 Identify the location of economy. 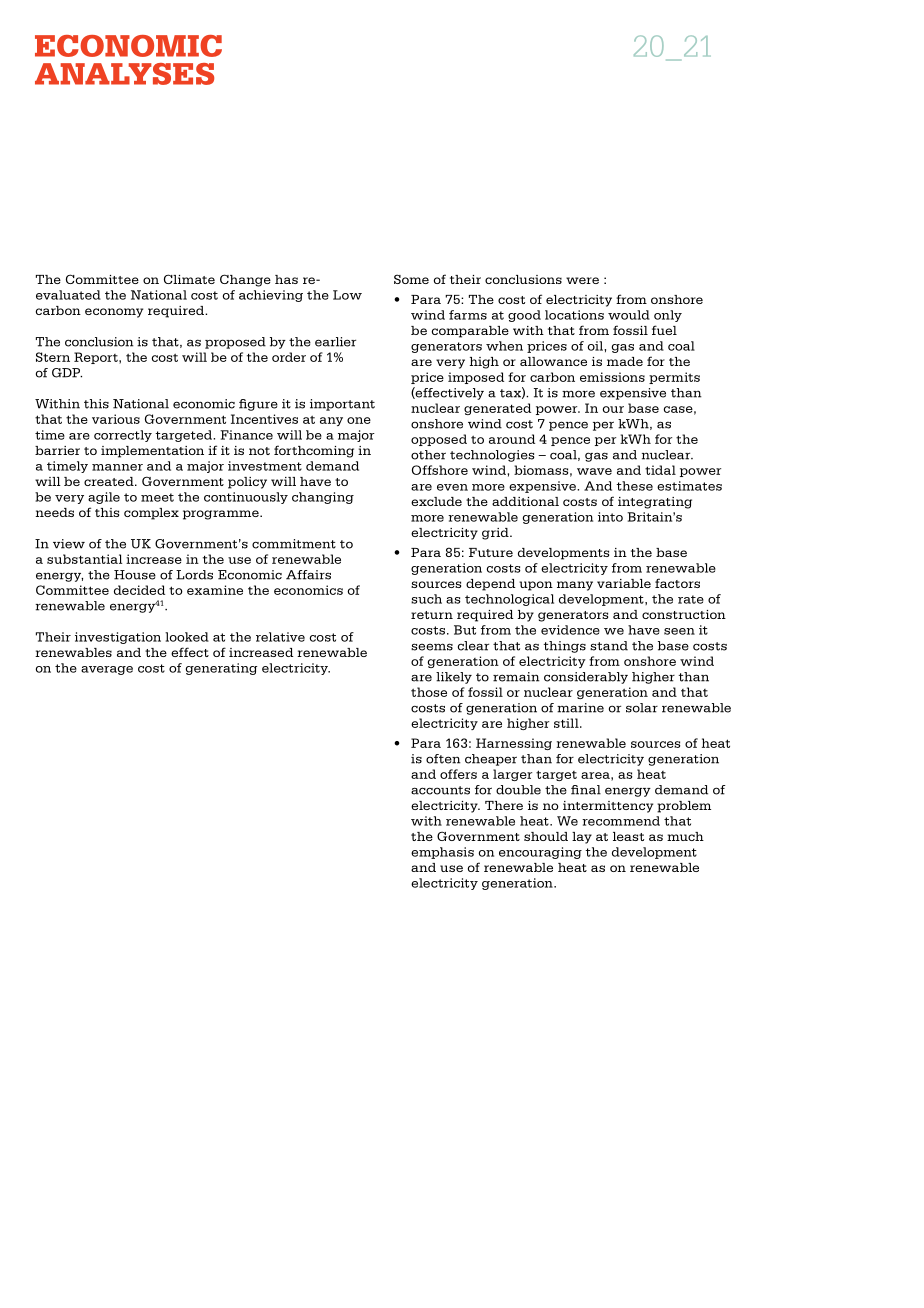
(114, 313).
